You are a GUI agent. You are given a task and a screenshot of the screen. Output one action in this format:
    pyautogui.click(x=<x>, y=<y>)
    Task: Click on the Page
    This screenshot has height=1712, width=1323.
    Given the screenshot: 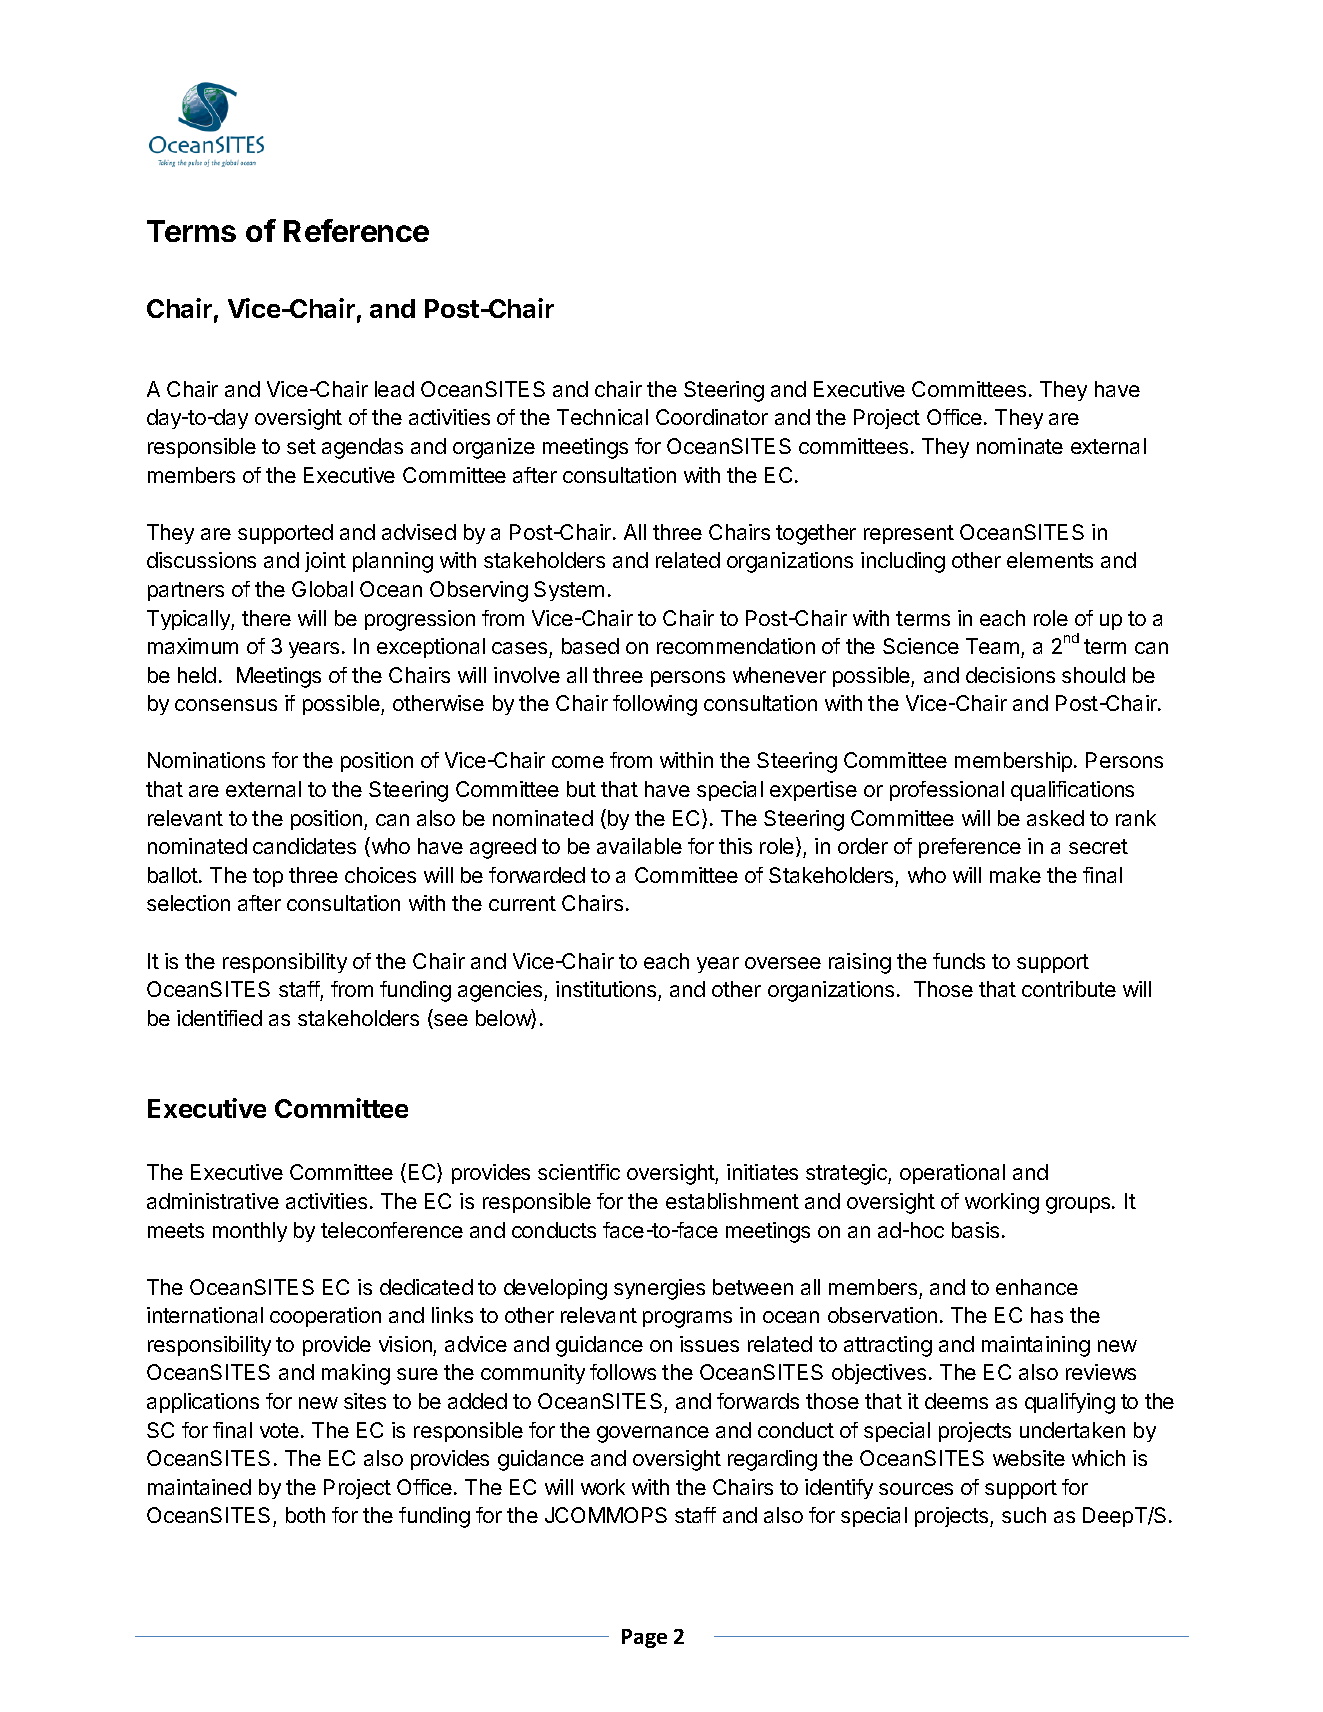 What is the action you would take?
    pyautogui.click(x=644, y=1638)
